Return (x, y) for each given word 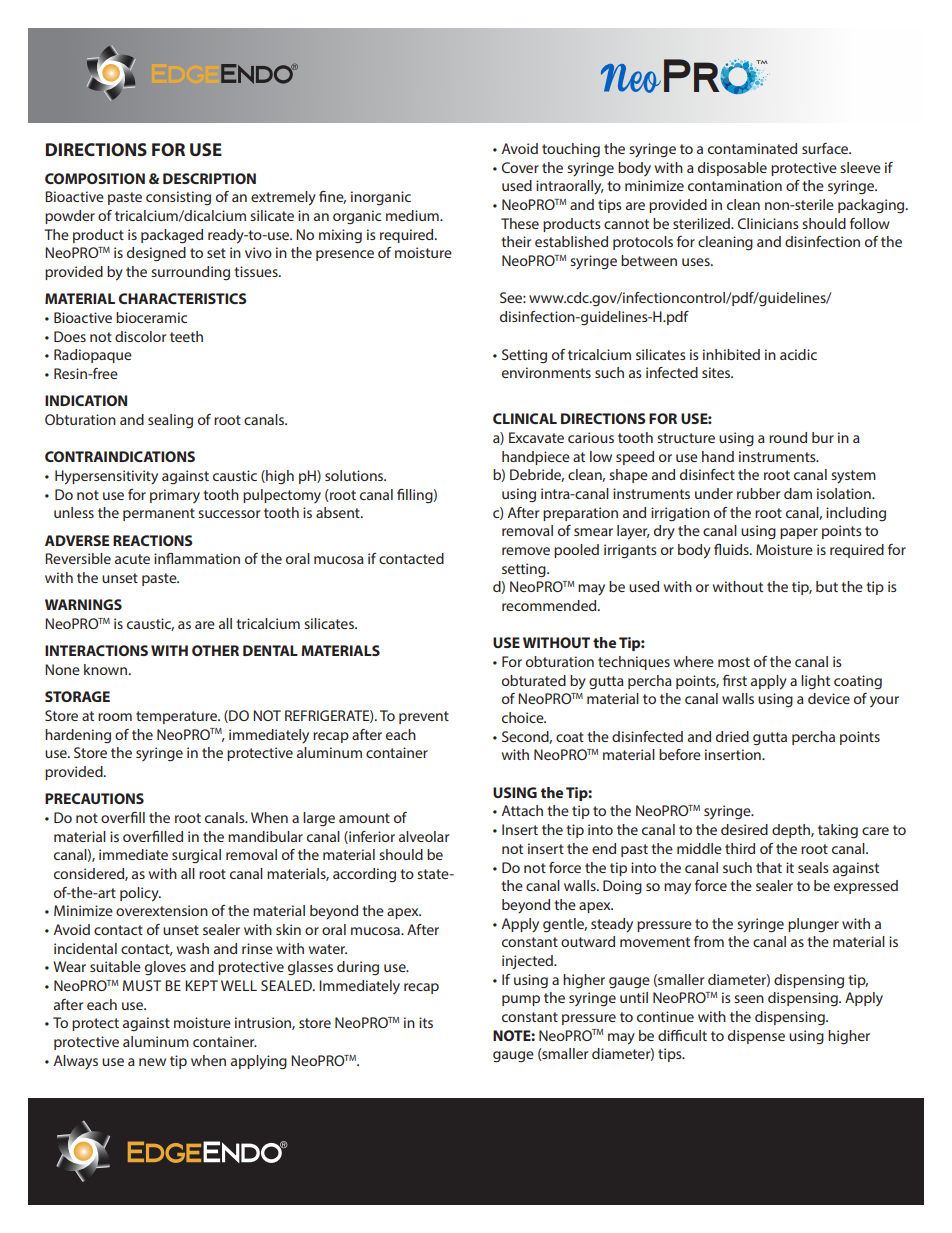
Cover (520, 167)
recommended (550, 605)
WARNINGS (83, 604)
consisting (178, 198)
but (827, 586)
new (152, 1062)
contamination (735, 185)
